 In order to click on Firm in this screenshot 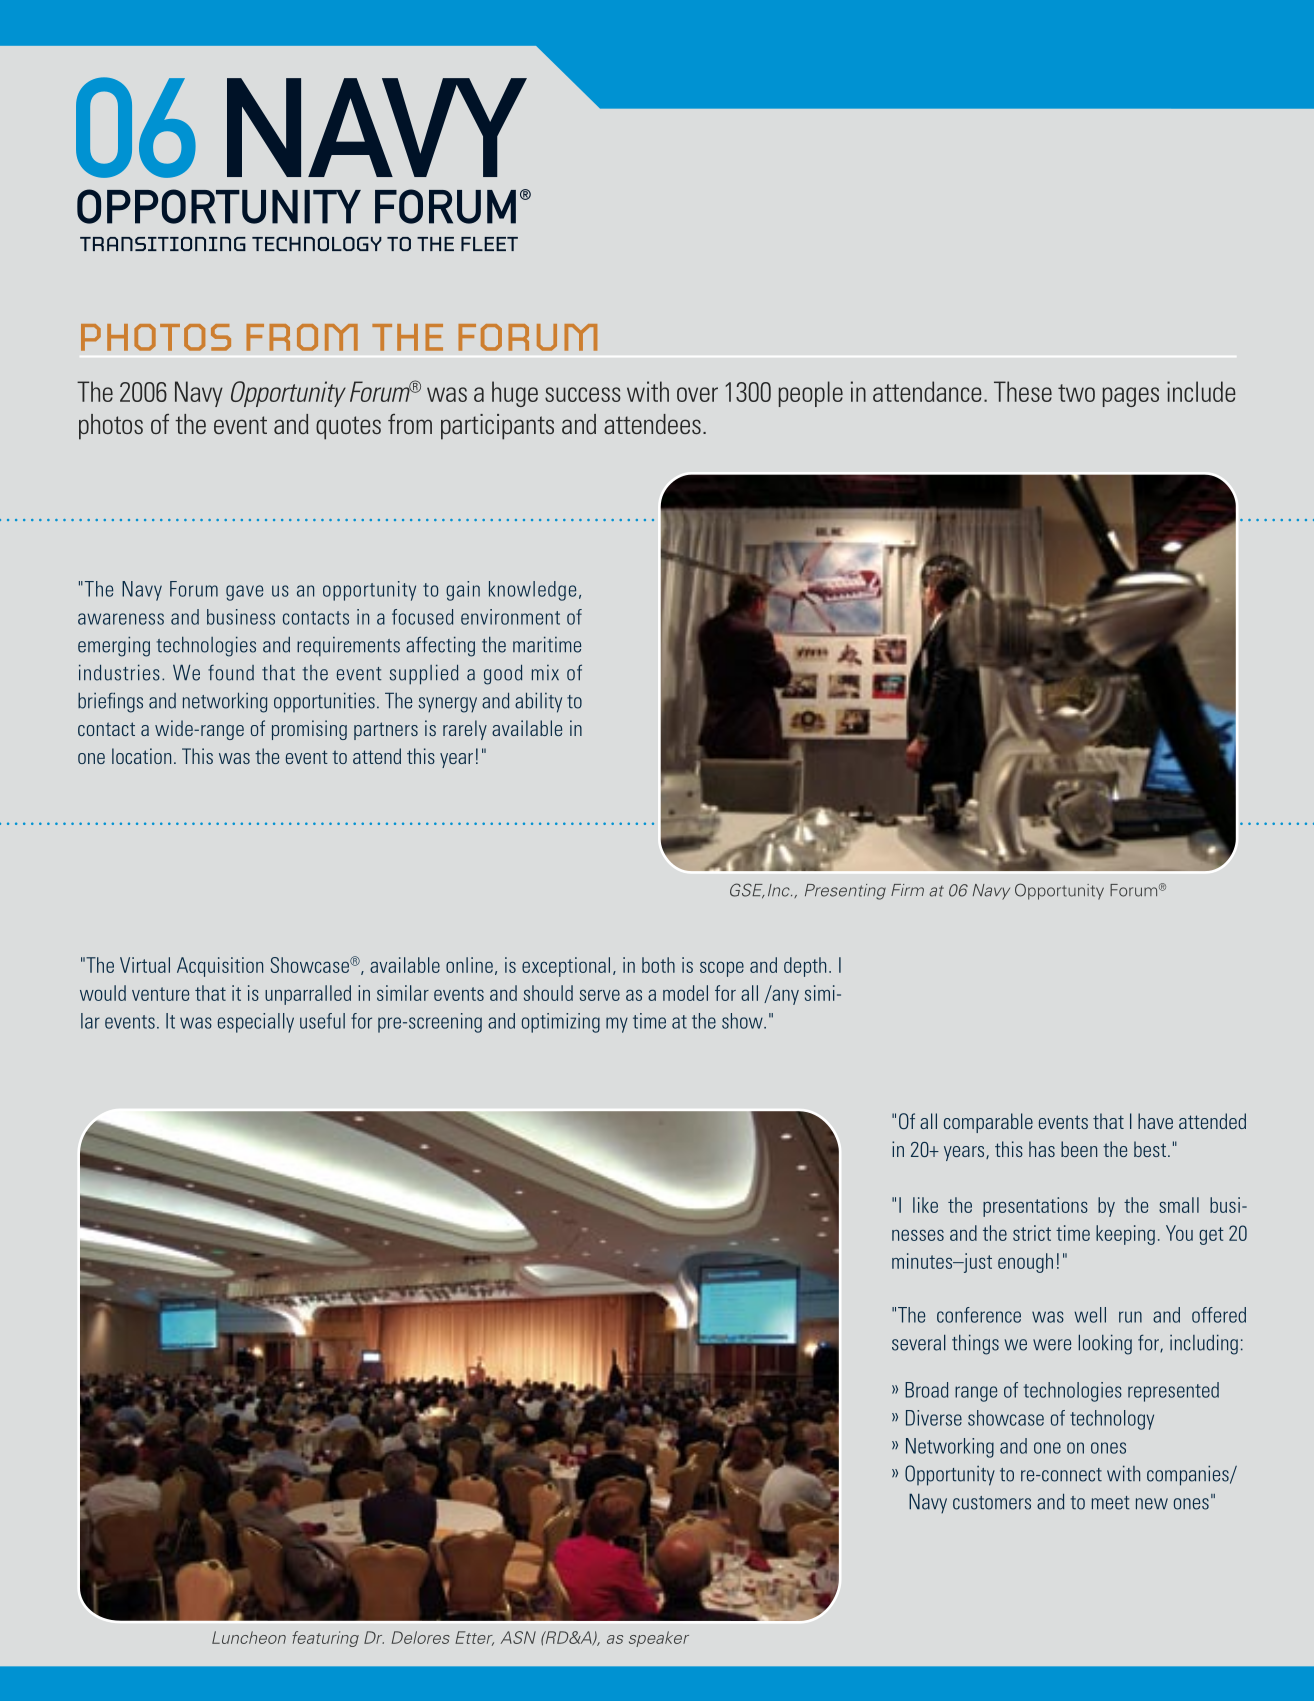, I will do `click(907, 890)`.
